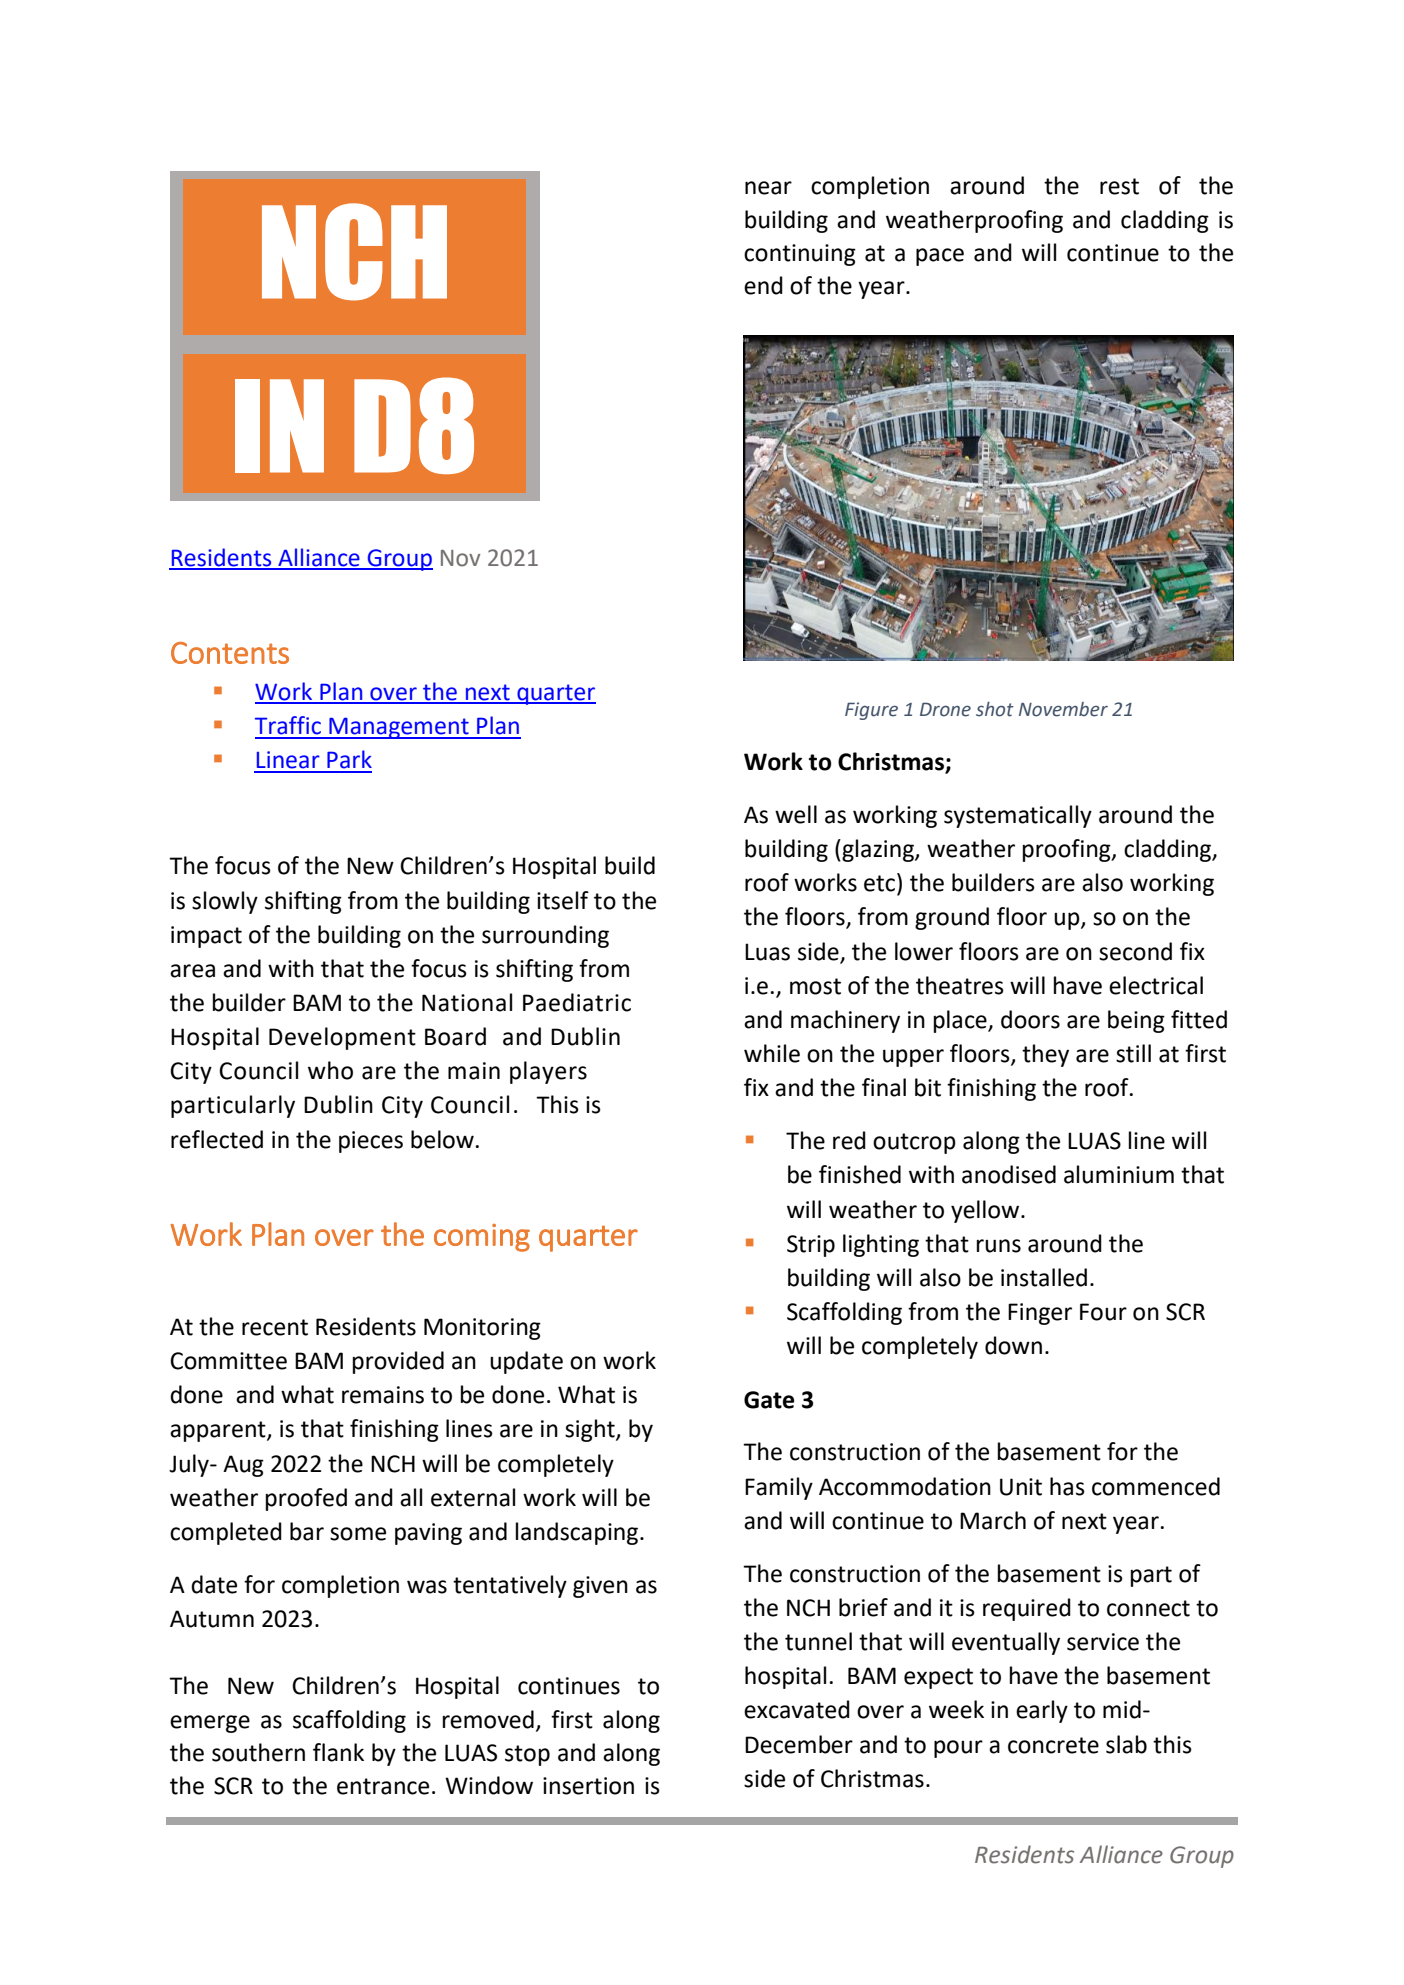 The height and width of the image is (1985, 1404). Describe the element at coordinates (1063, 709) in the image. I see `November` at that location.
